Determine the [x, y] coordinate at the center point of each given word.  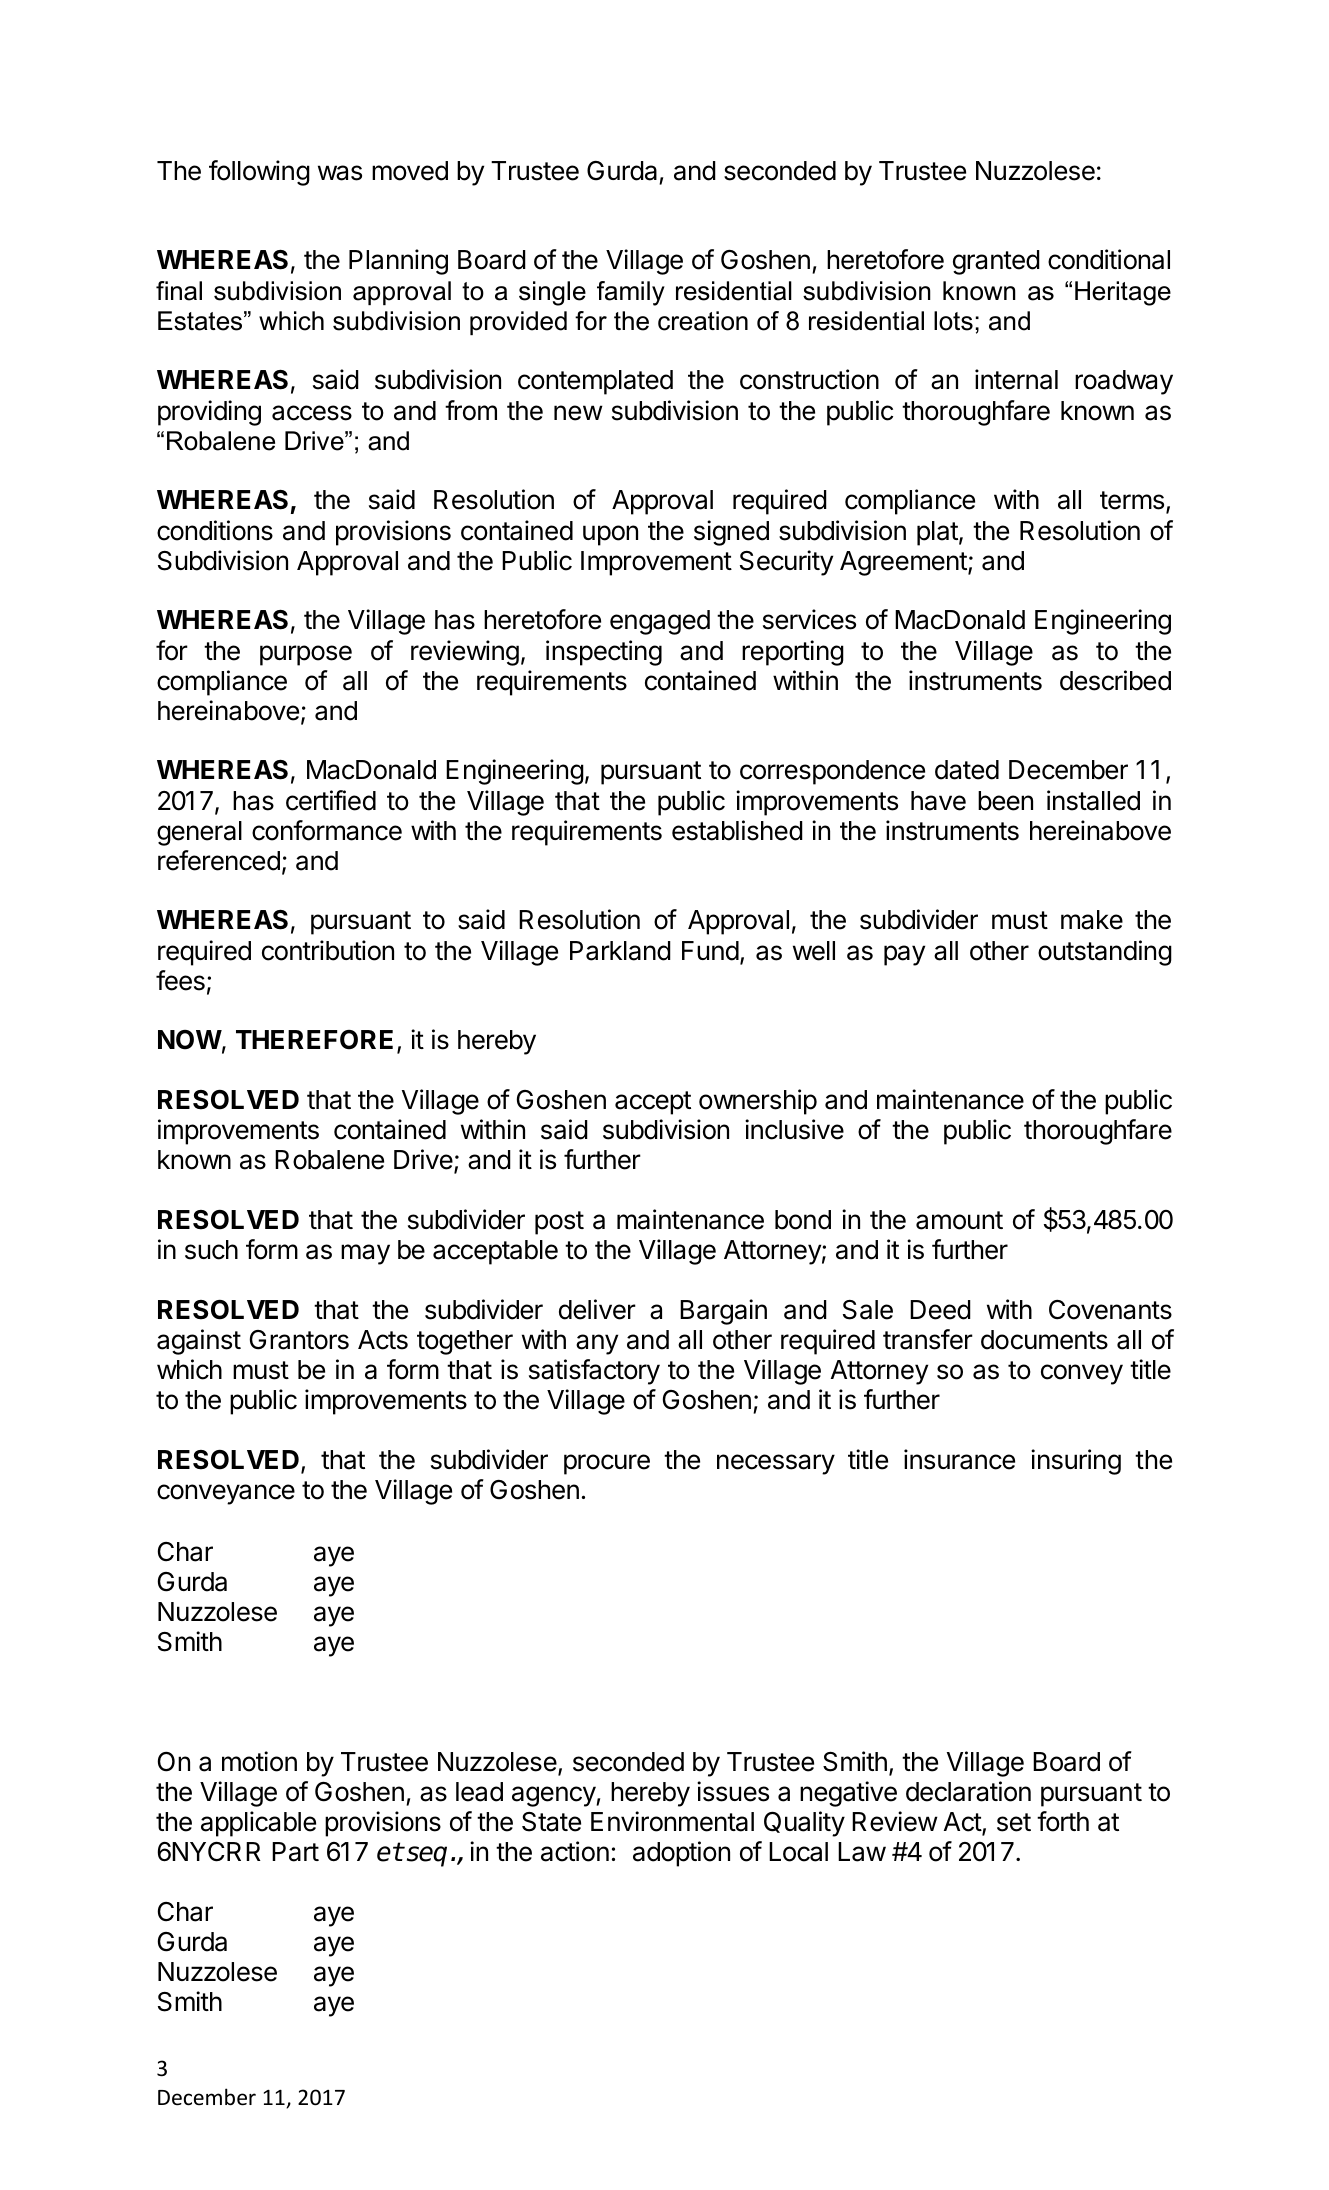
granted [996, 262]
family [631, 293]
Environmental [672, 1821]
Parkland [620, 951]
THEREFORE [314, 1040]
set [1014, 1822]
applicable [258, 1824]
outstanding [1105, 953]
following [259, 173]
